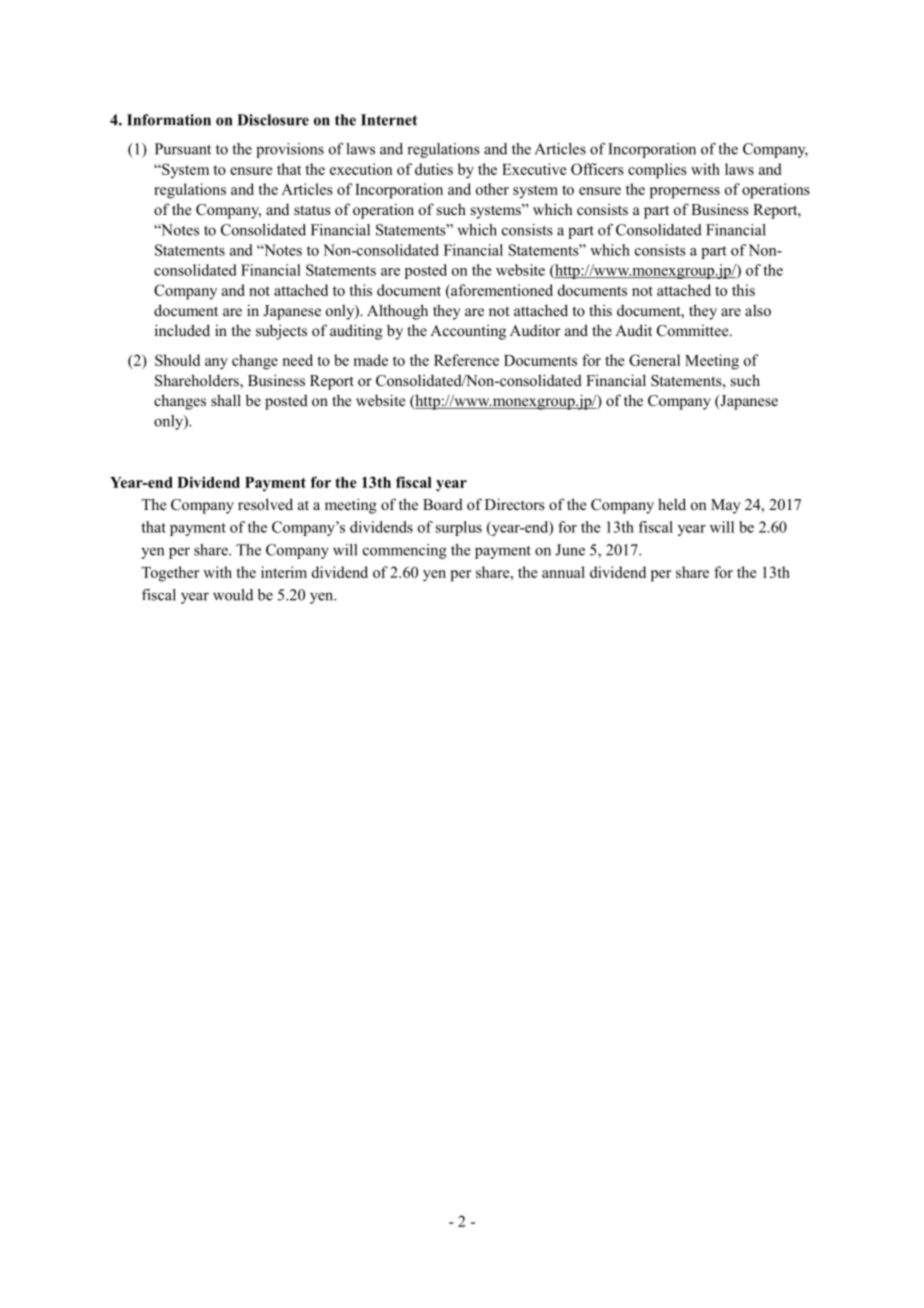  I want to click on commencing, so click(405, 551).
